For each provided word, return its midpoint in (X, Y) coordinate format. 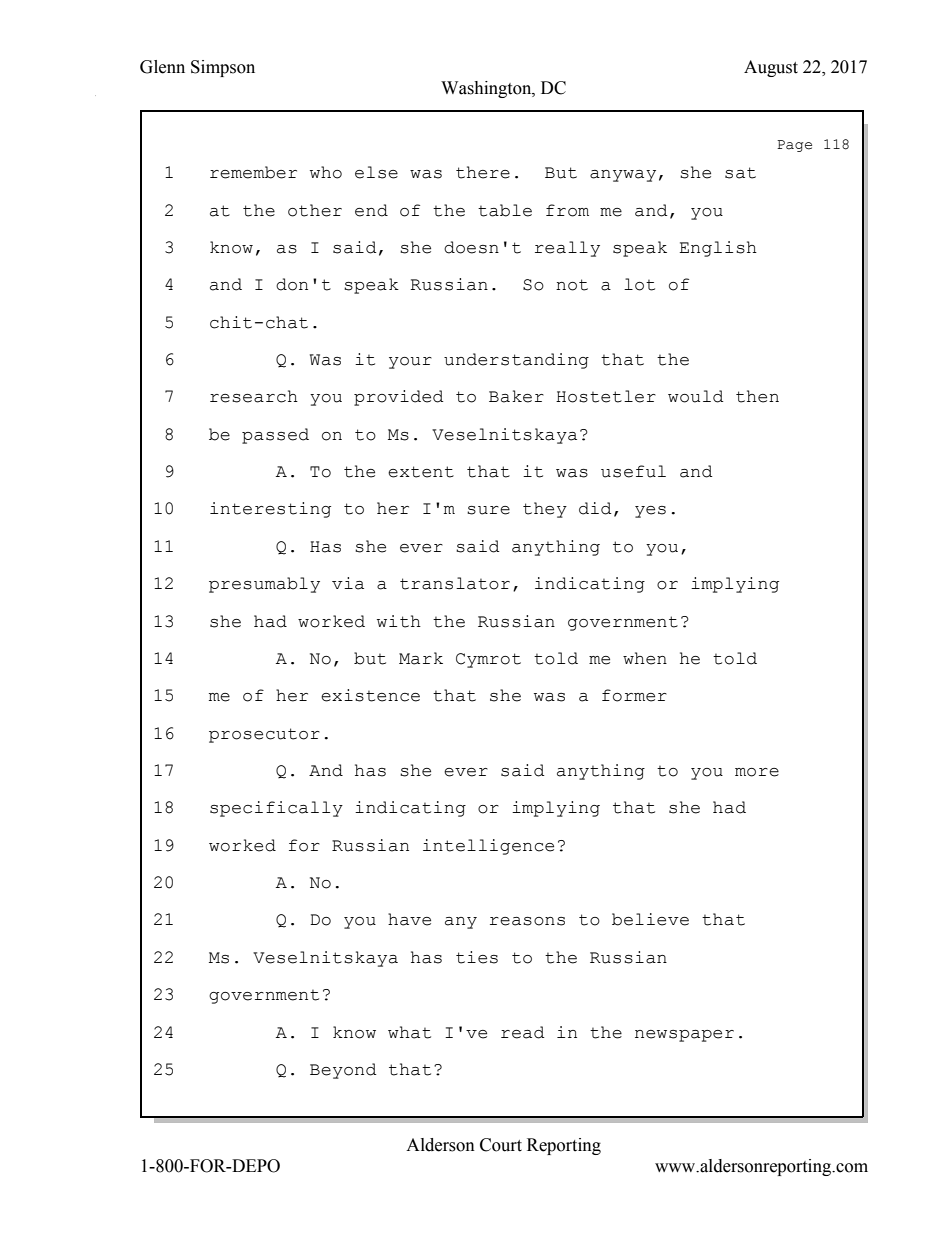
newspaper (684, 1036)
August (771, 68)
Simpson (223, 68)
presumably (264, 585)
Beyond (343, 1071)
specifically (276, 809)
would (696, 396)
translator (455, 583)
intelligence (488, 847)
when (645, 658)
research (254, 396)
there (483, 172)
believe (650, 919)
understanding (516, 361)
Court (501, 1145)
